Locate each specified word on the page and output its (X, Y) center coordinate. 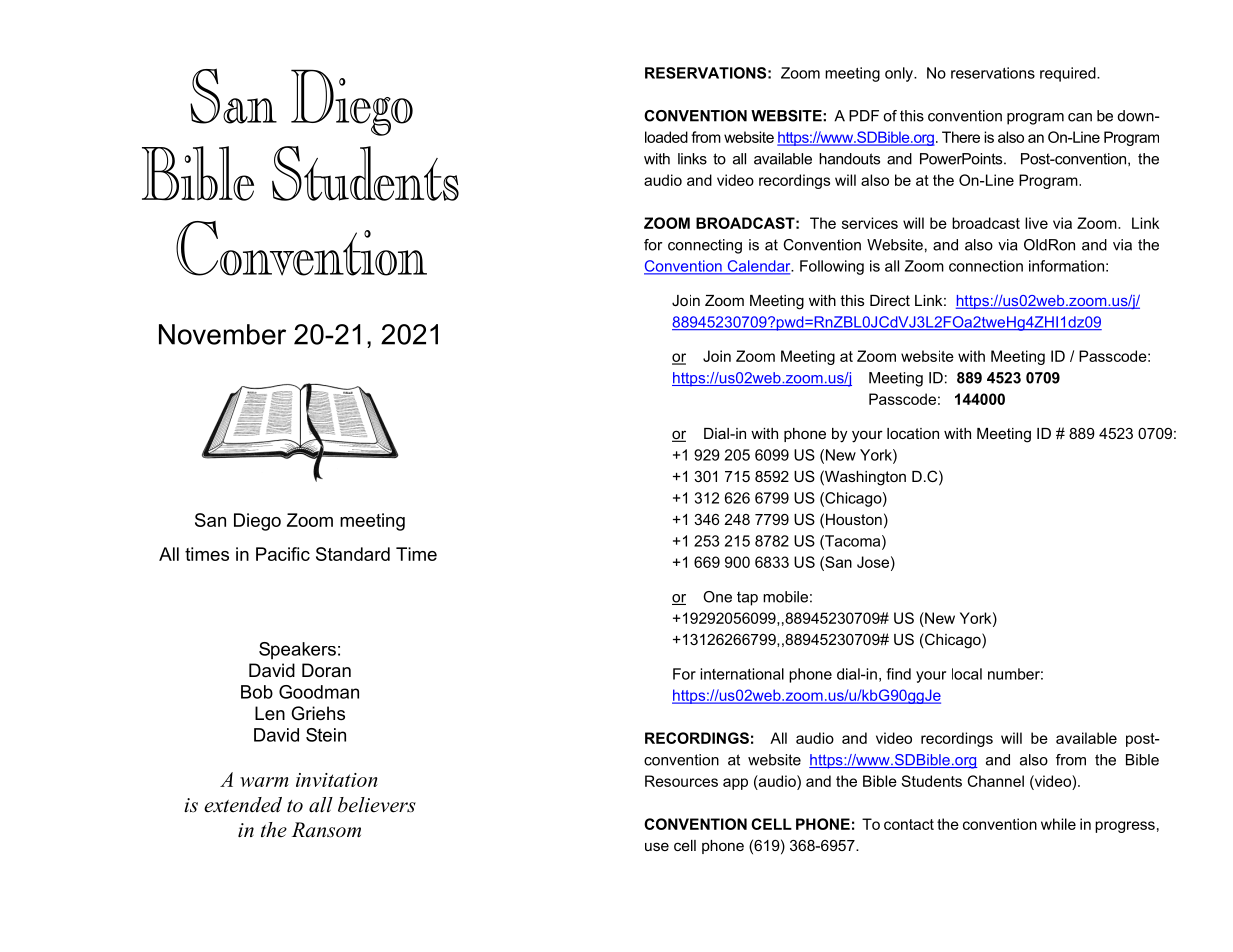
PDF (864, 116)
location (913, 433)
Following (832, 267)
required (1069, 74)
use (657, 846)
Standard (353, 554)
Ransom (326, 830)
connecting (705, 246)
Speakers (297, 650)
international (742, 674)
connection (986, 266)
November (222, 334)
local (967, 674)
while (1058, 824)
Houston (854, 519)
